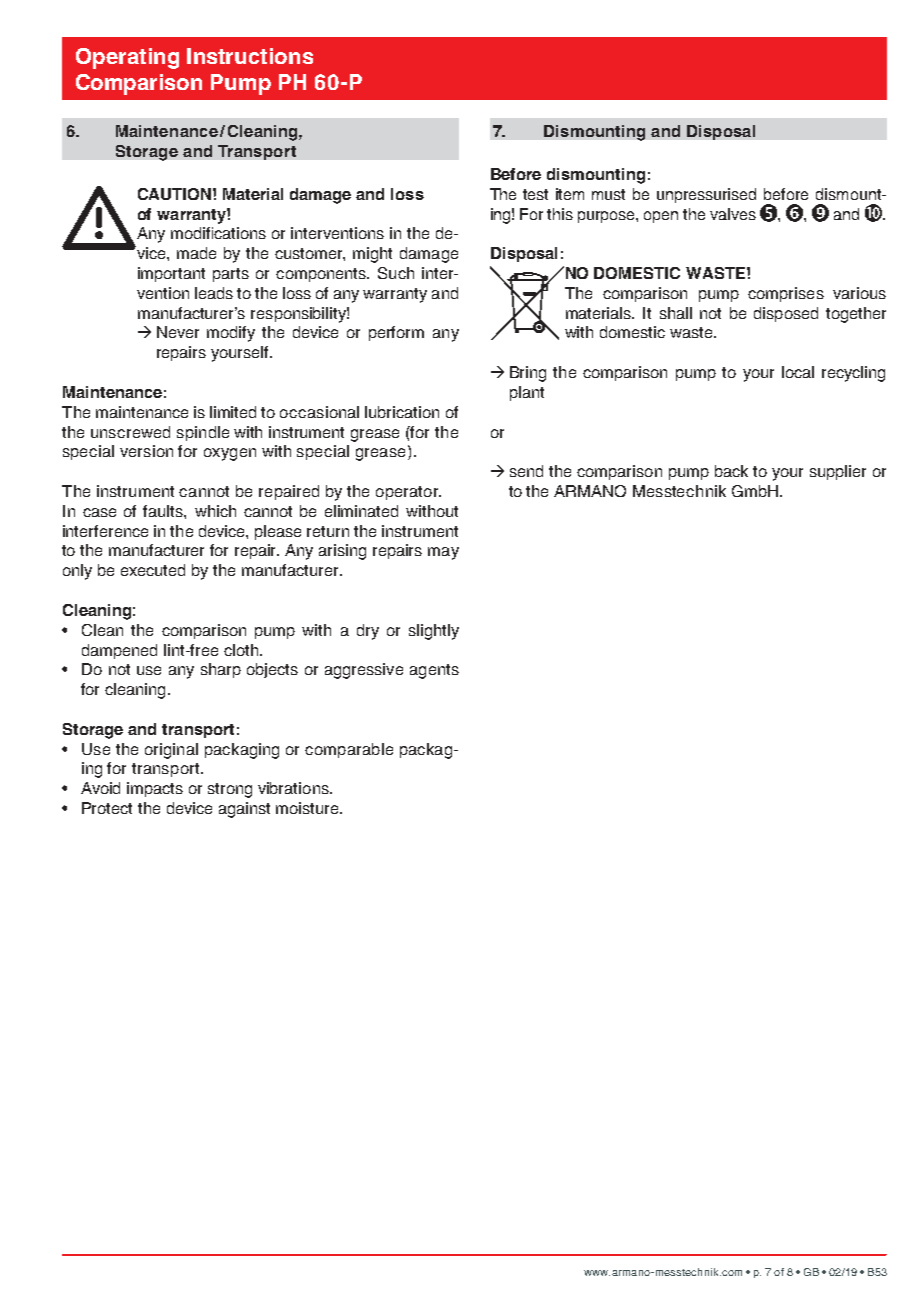 Image resolution: width=924 pixels, height=1311 pixels. Describe the element at coordinates (130, 432) in the image. I see `unscrewed` at that location.
